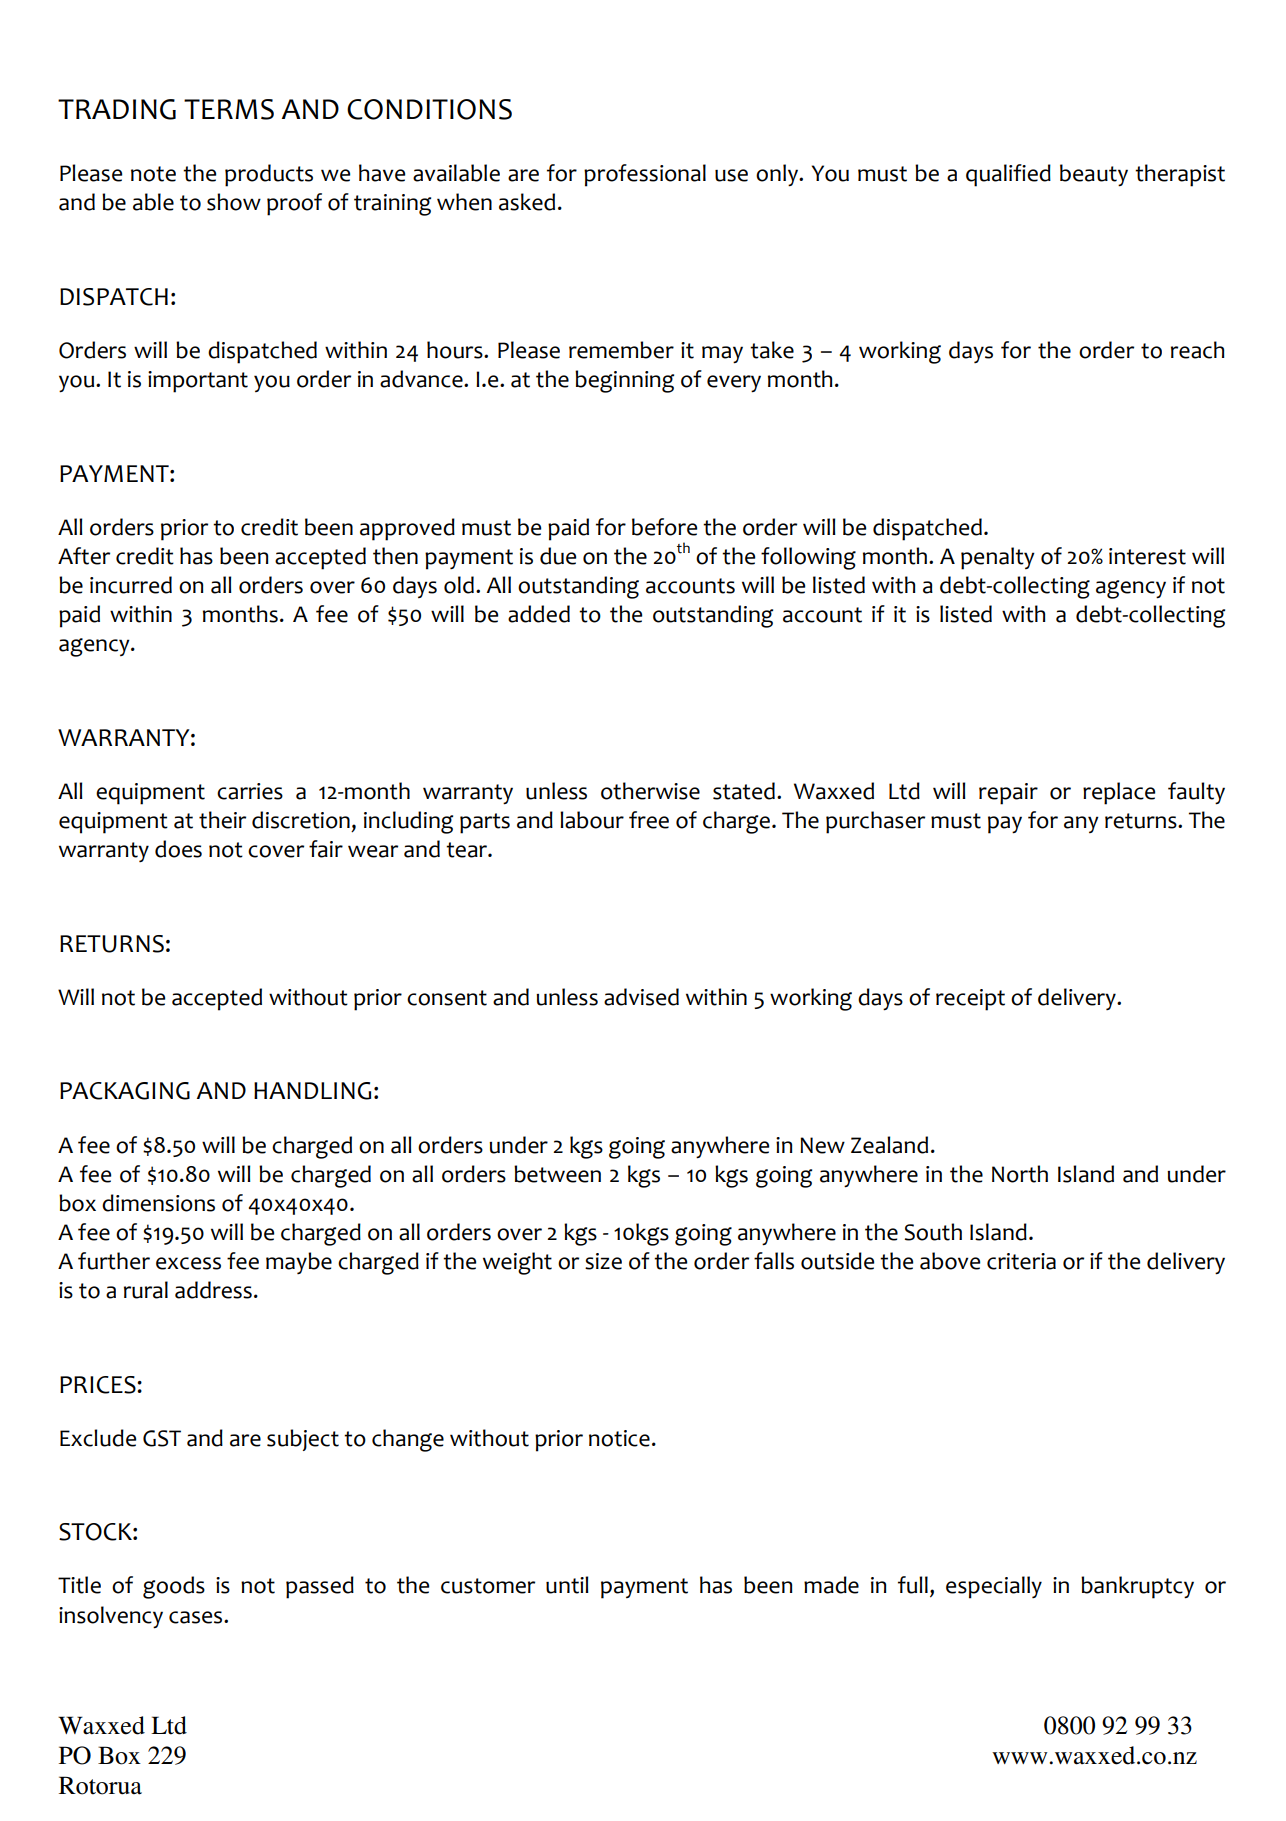  I want to click on Rotorua, so click(100, 1785).
